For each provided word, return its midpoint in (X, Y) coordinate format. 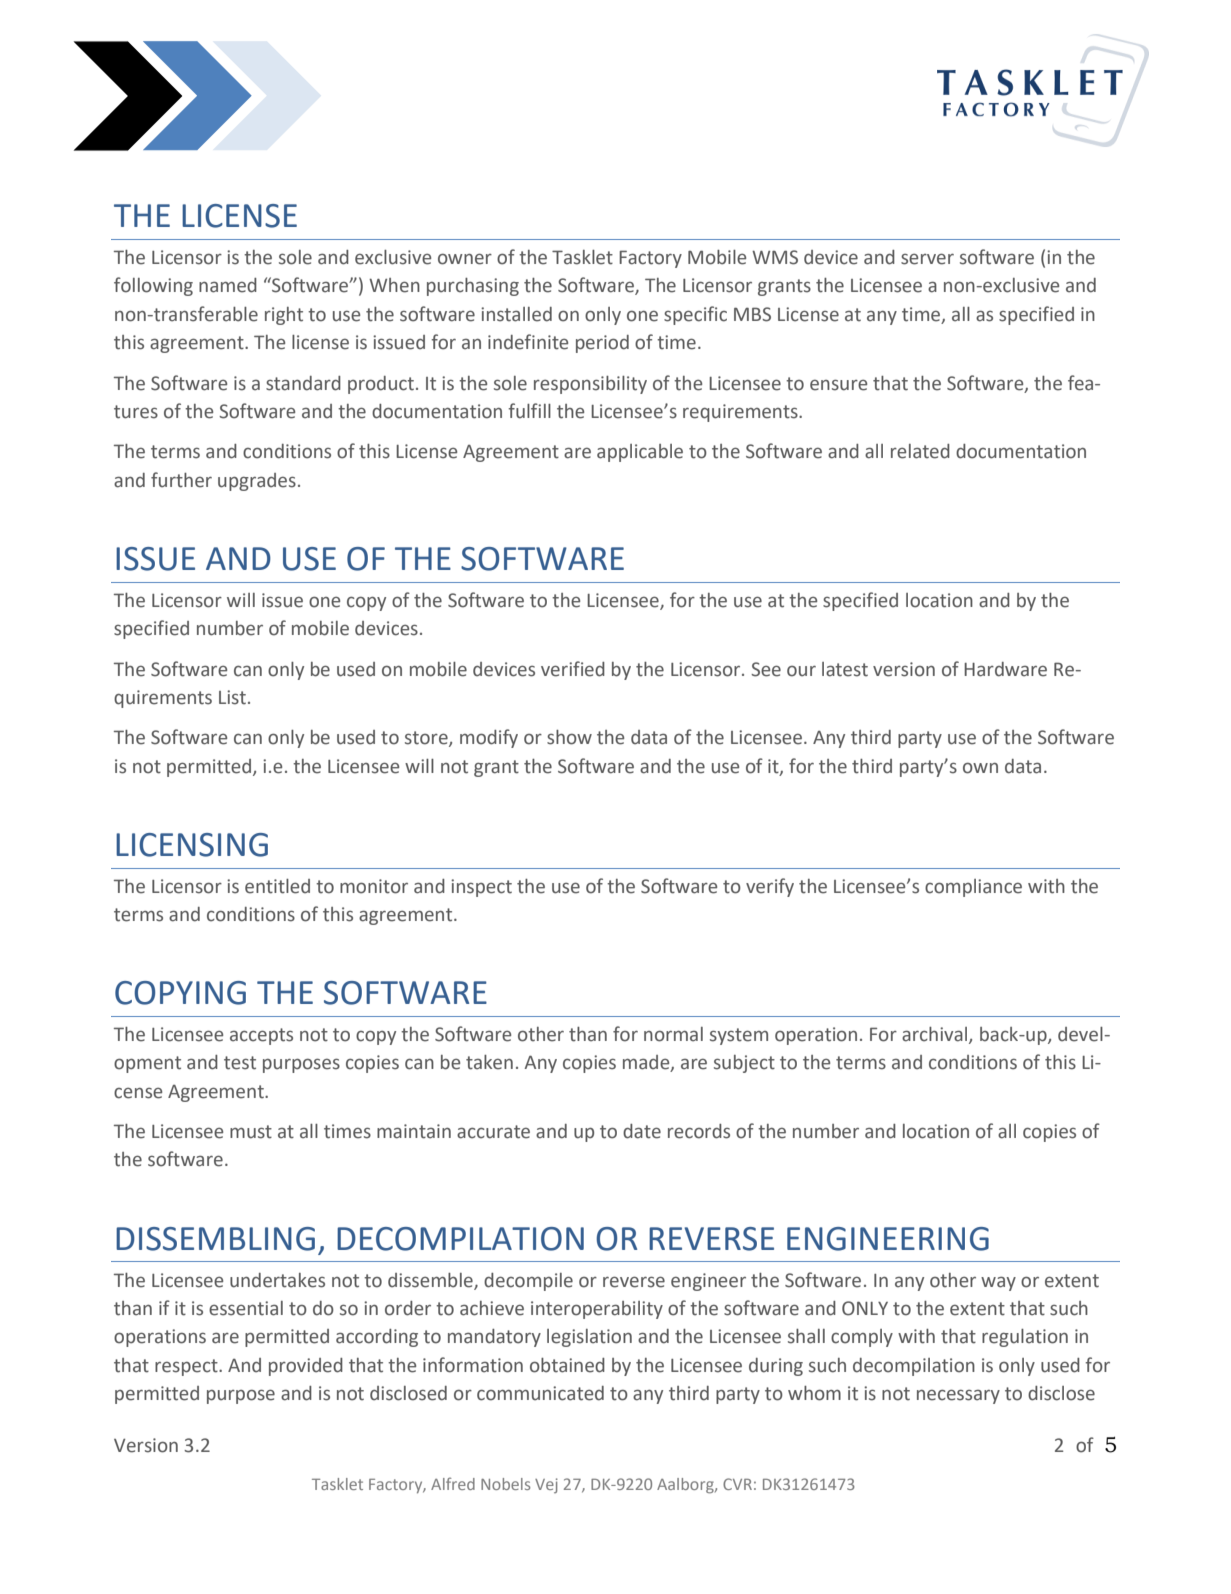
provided (306, 1367)
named (228, 285)
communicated (540, 1393)
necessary (958, 1396)
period (602, 344)
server (927, 259)
